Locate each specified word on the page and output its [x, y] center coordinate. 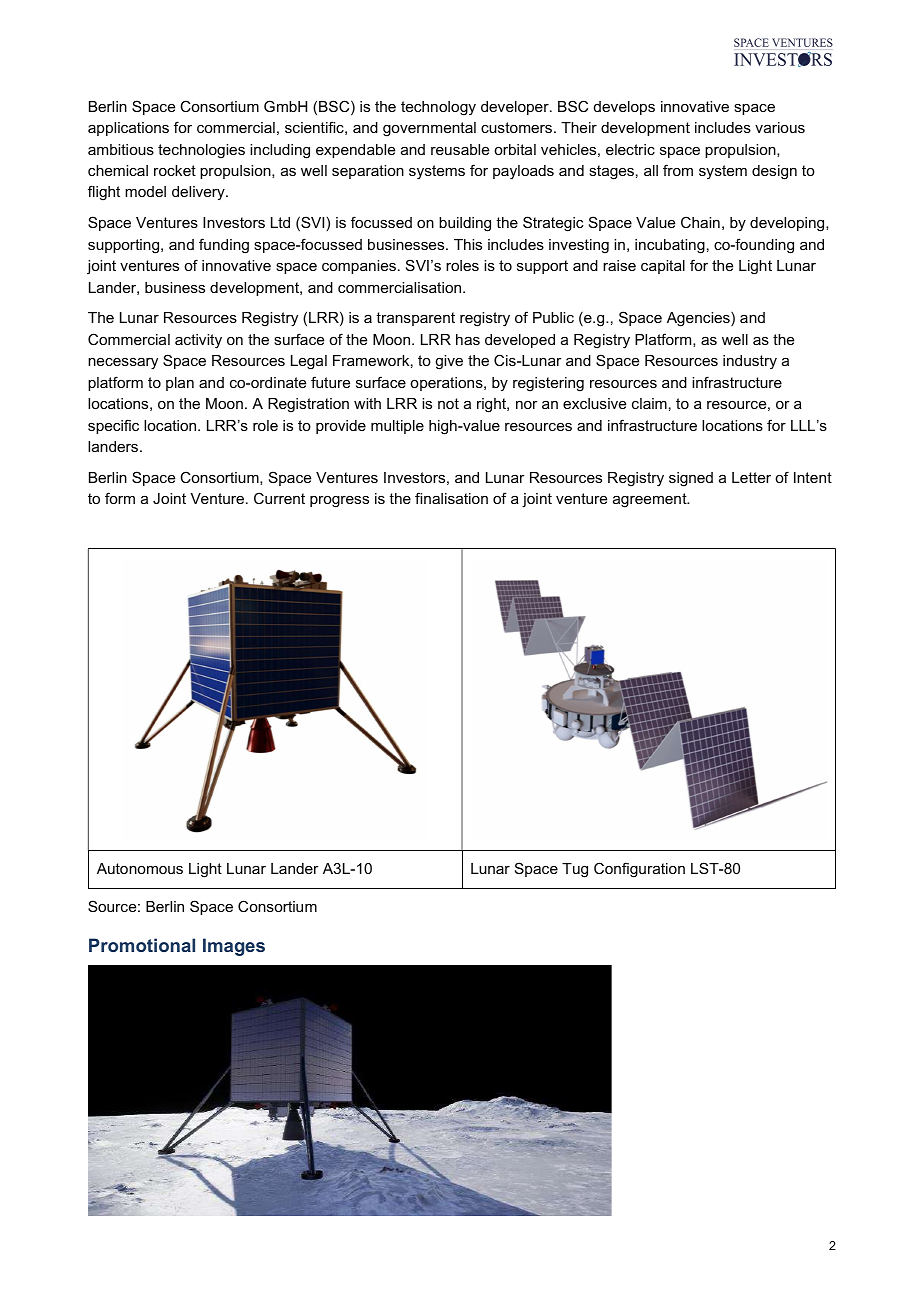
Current [279, 498]
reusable [460, 149]
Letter [751, 477]
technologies [201, 151]
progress [339, 502]
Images [234, 947]
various [780, 127]
